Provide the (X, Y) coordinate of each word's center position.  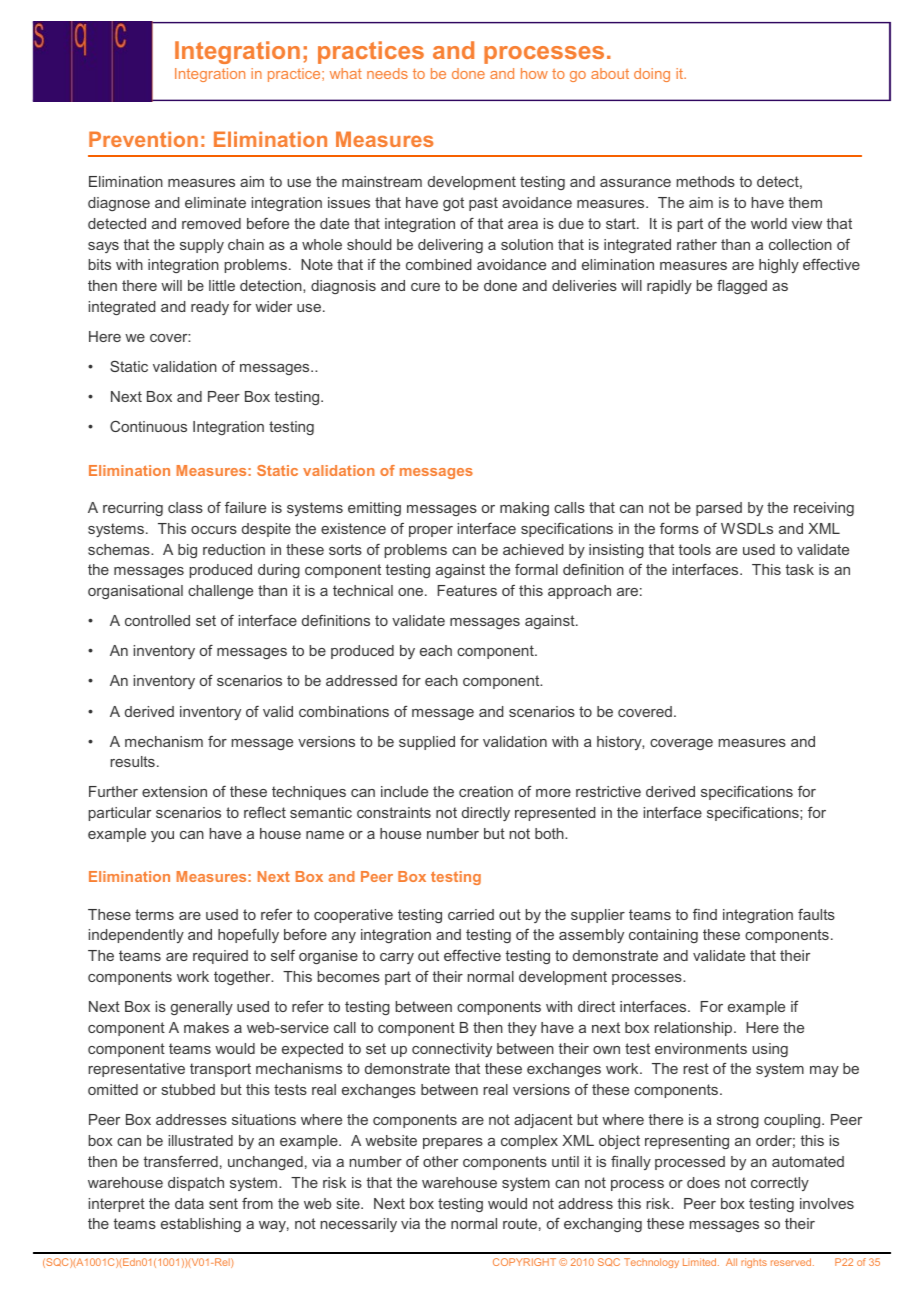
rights (754, 1263)
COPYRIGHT (524, 1262)
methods (706, 181)
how (534, 73)
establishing (201, 1225)
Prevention (143, 139)
